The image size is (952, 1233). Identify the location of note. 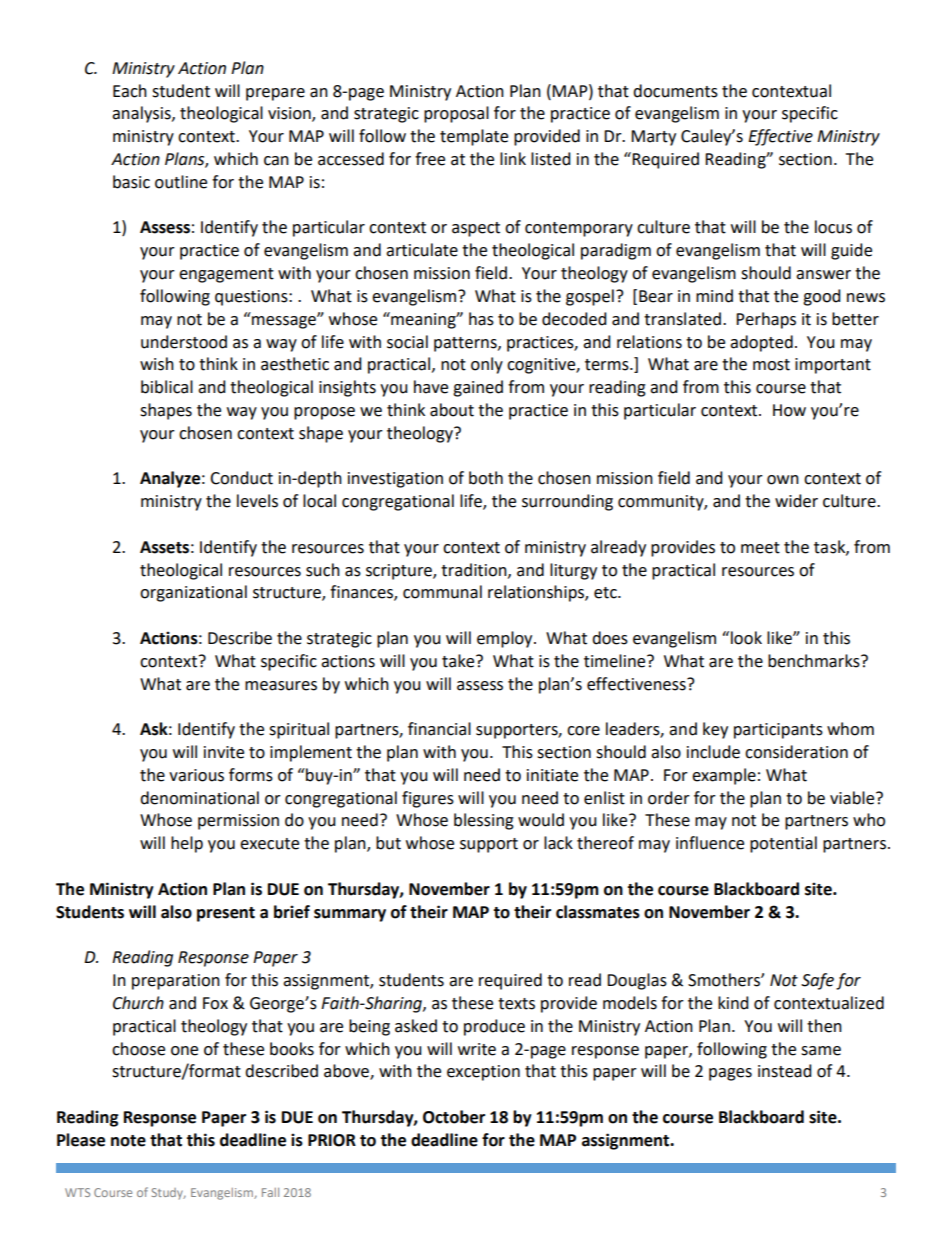
(128, 1141).
